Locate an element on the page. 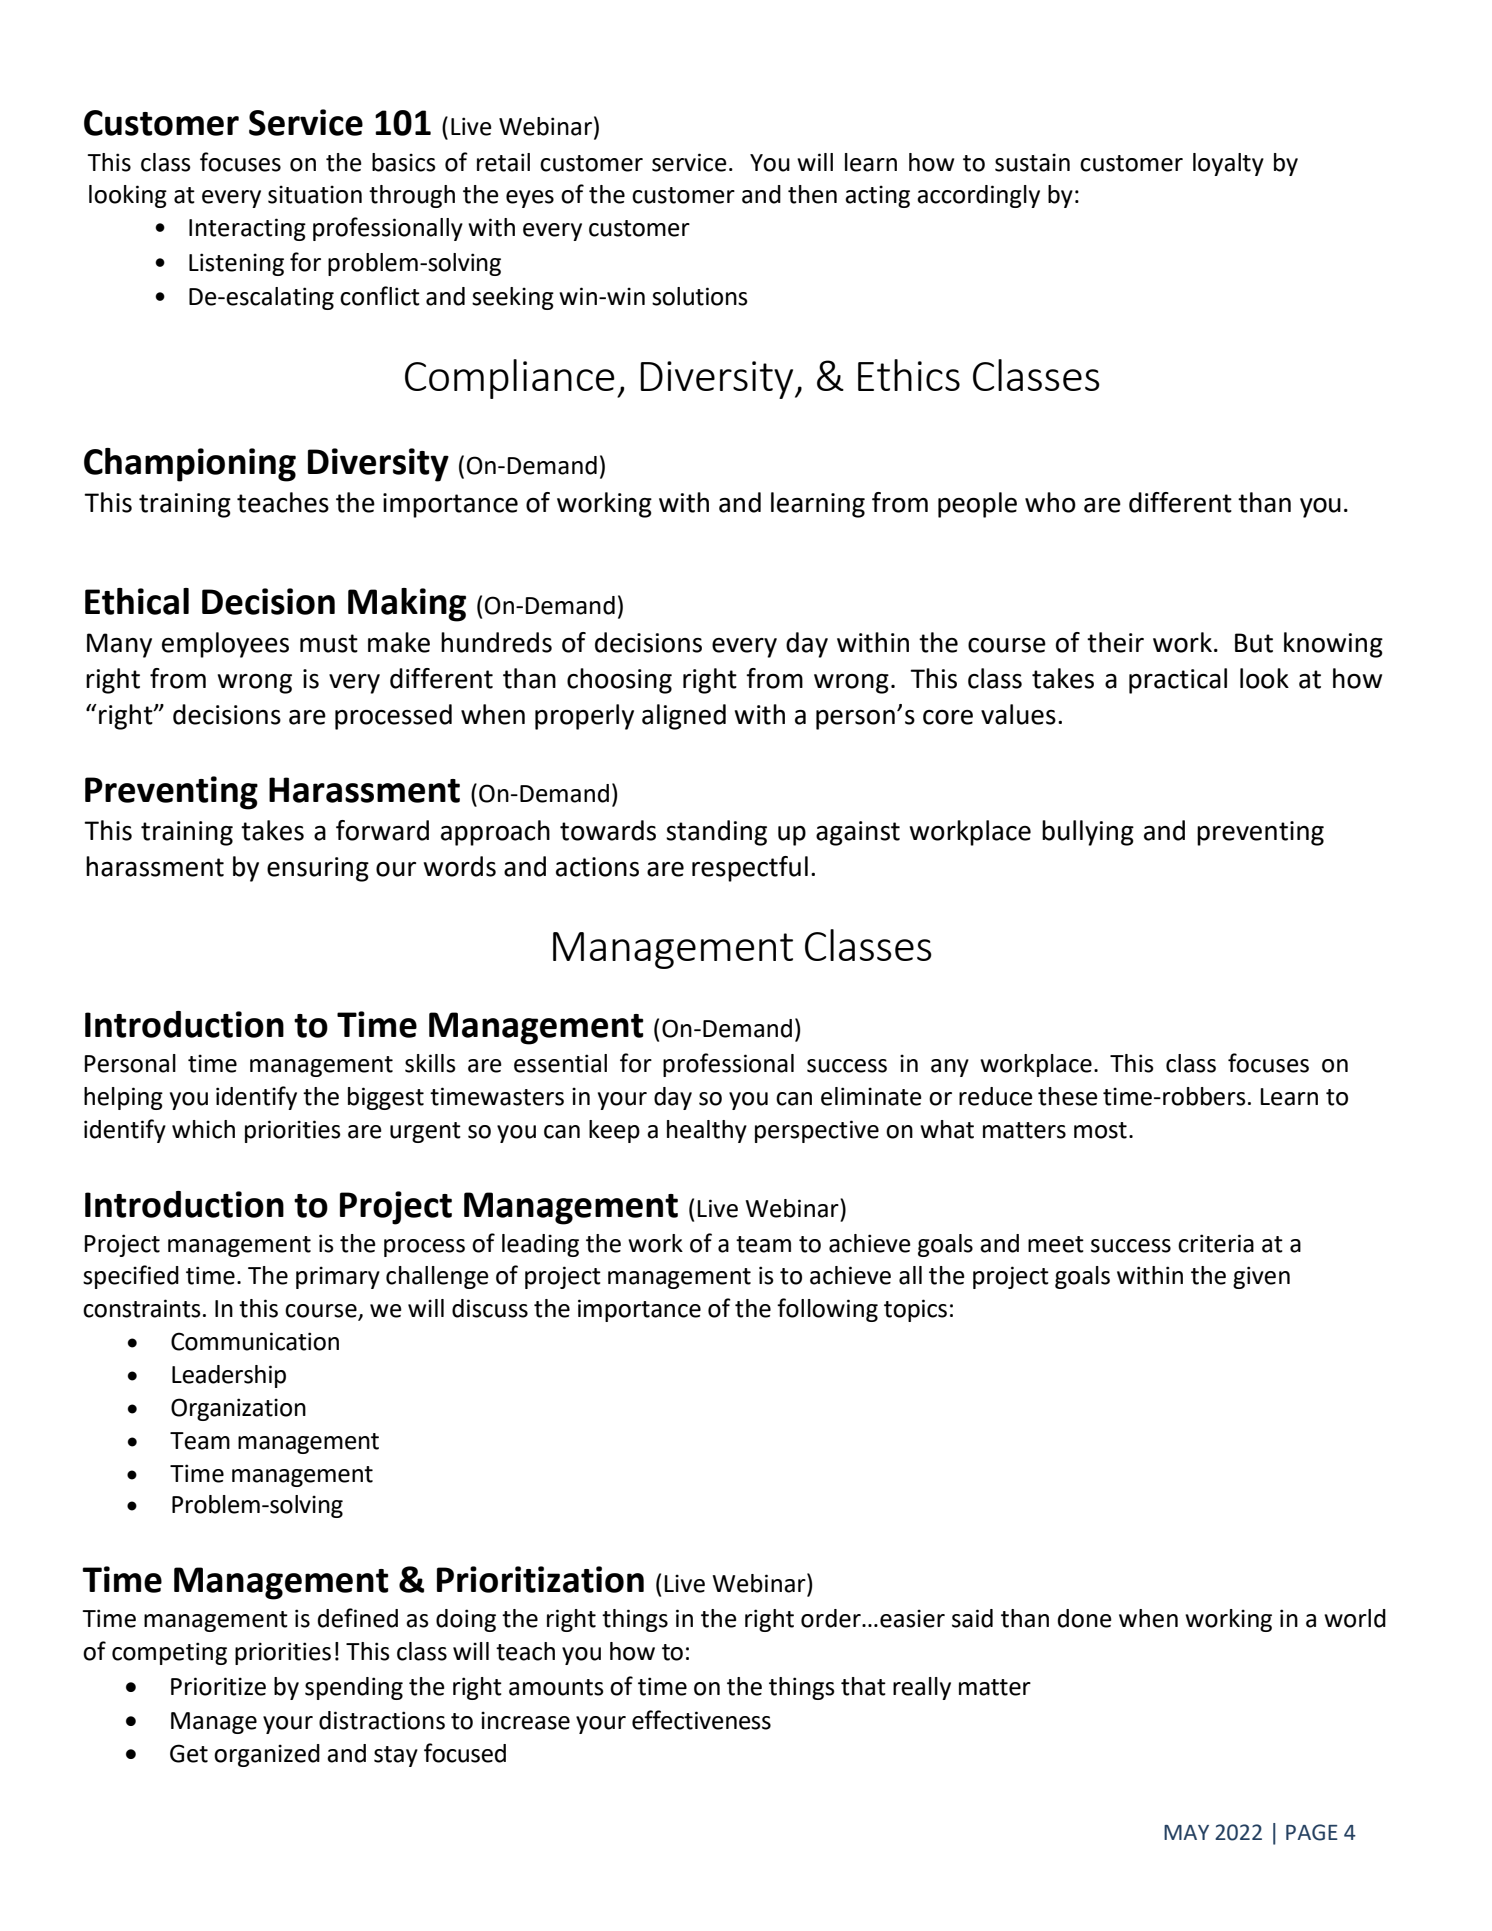 The image size is (1492, 1931). bullying is located at coordinates (1088, 833).
